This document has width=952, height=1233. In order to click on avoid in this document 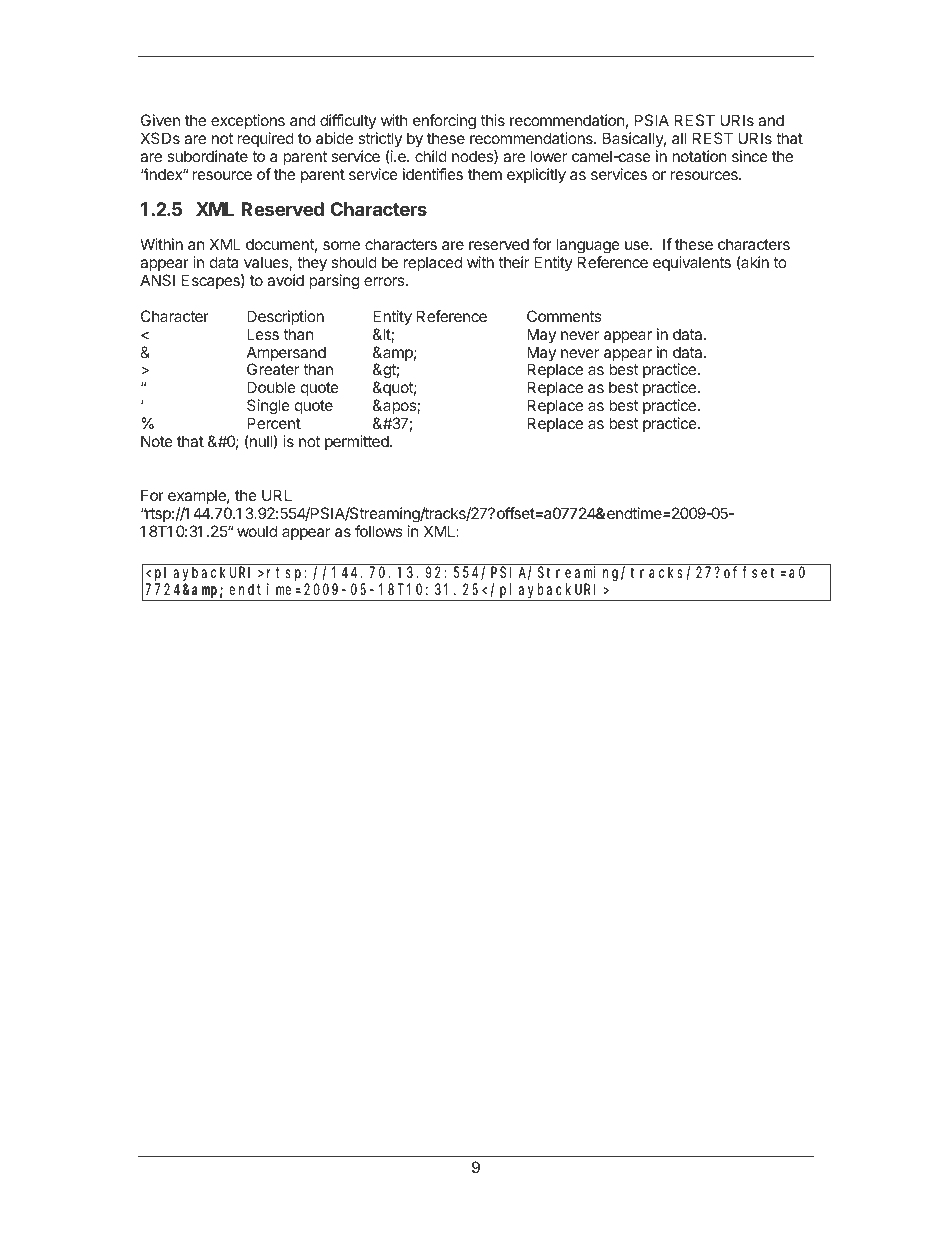, I will do `click(285, 280)`.
